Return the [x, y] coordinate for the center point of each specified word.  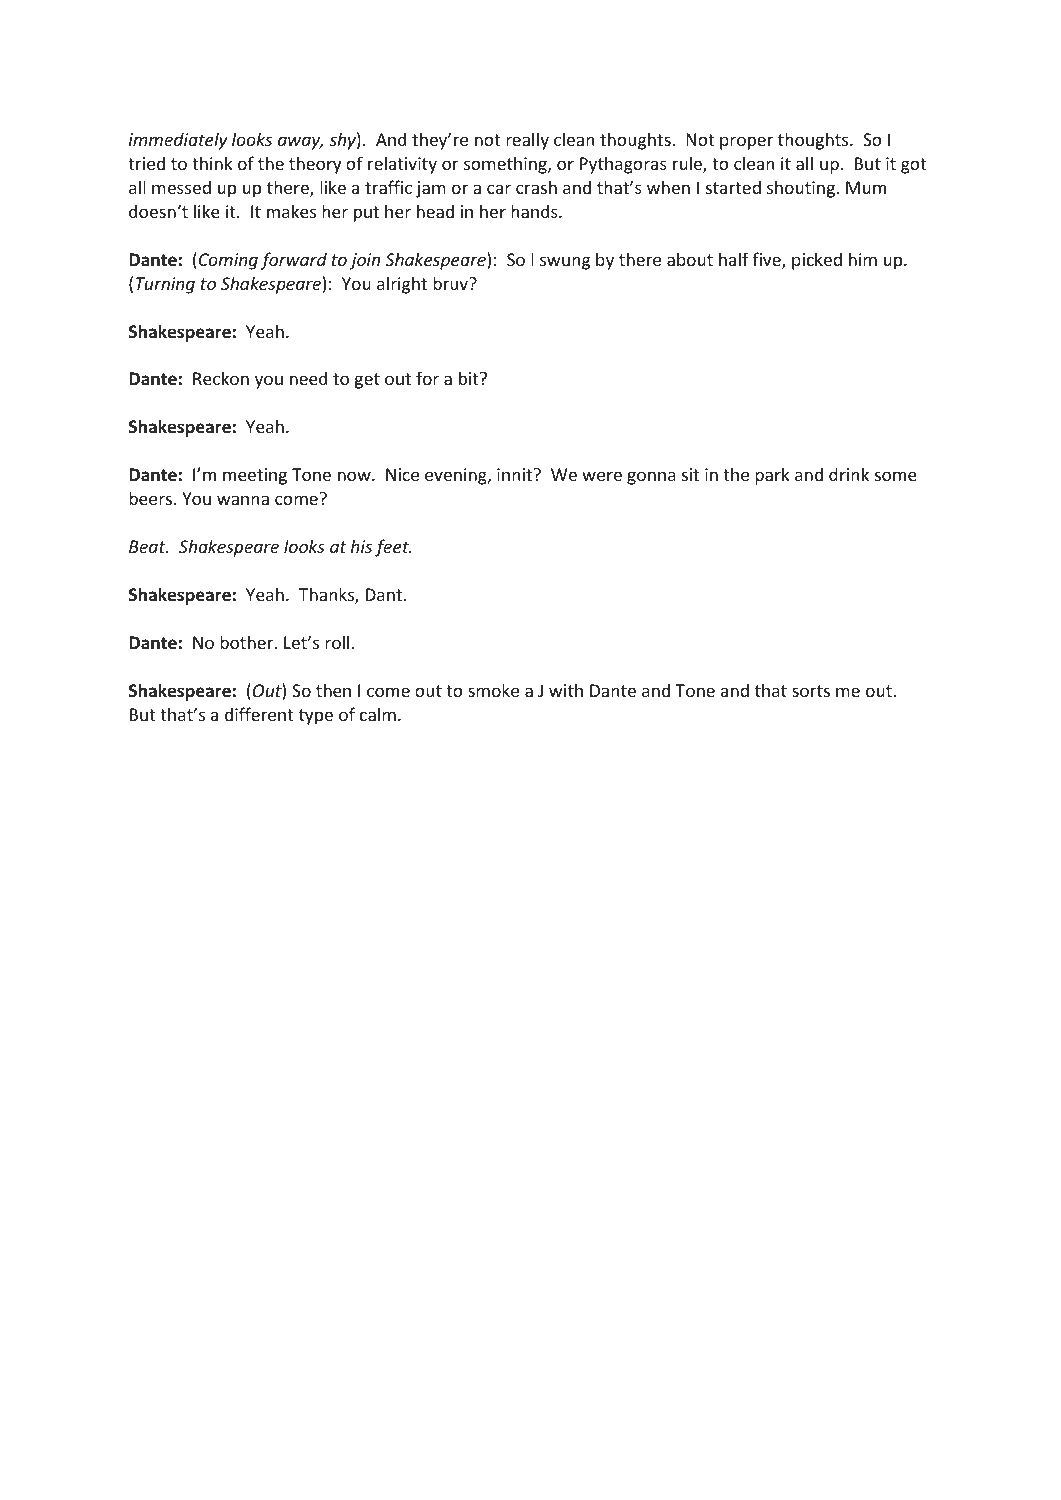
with [566, 690]
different [259, 714]
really [527, 141]
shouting [802, 189]
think [212, 163]
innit [516, 474]
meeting [255, 476]
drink [849, 474]
